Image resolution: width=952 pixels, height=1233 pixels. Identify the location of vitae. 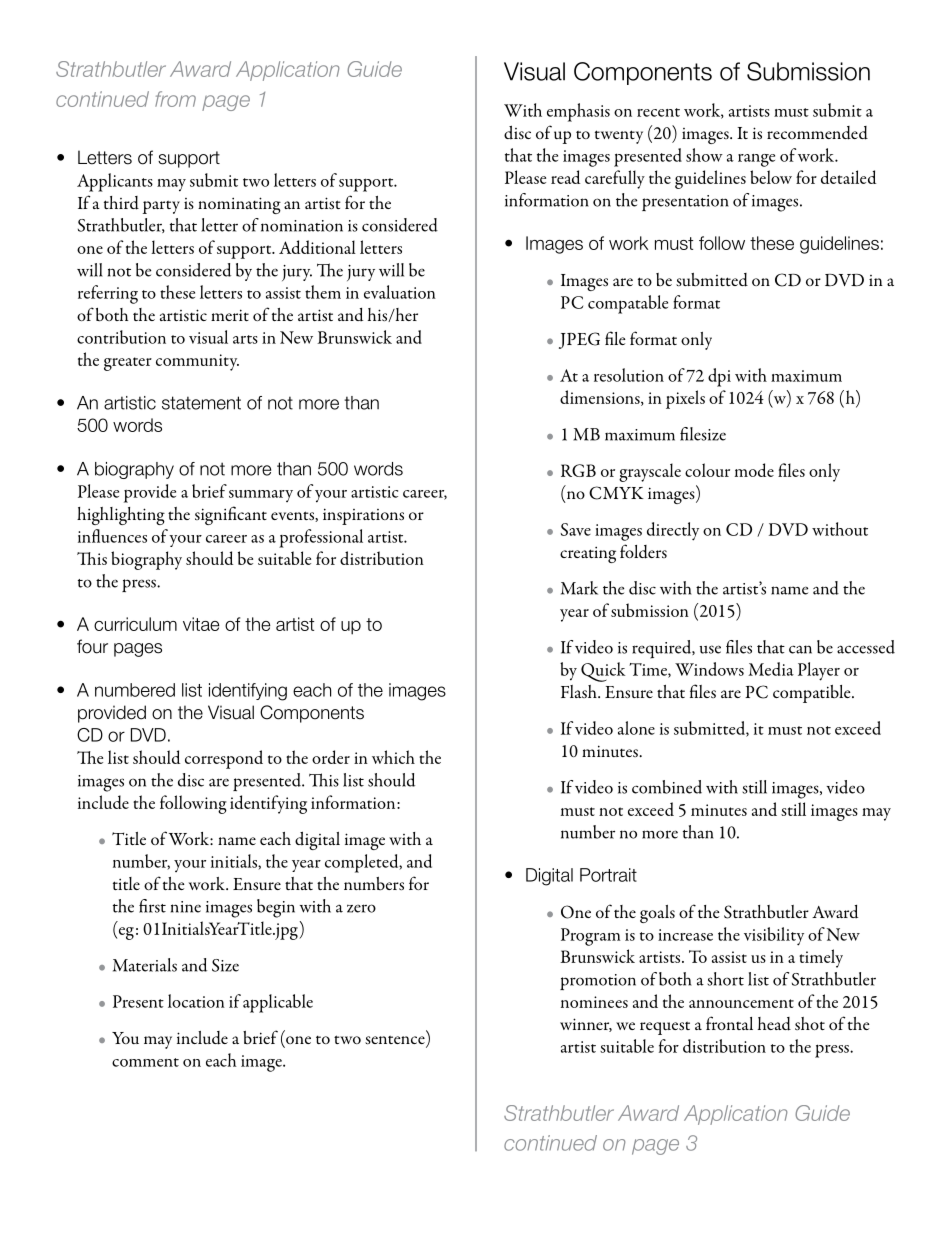
(201, 624).
